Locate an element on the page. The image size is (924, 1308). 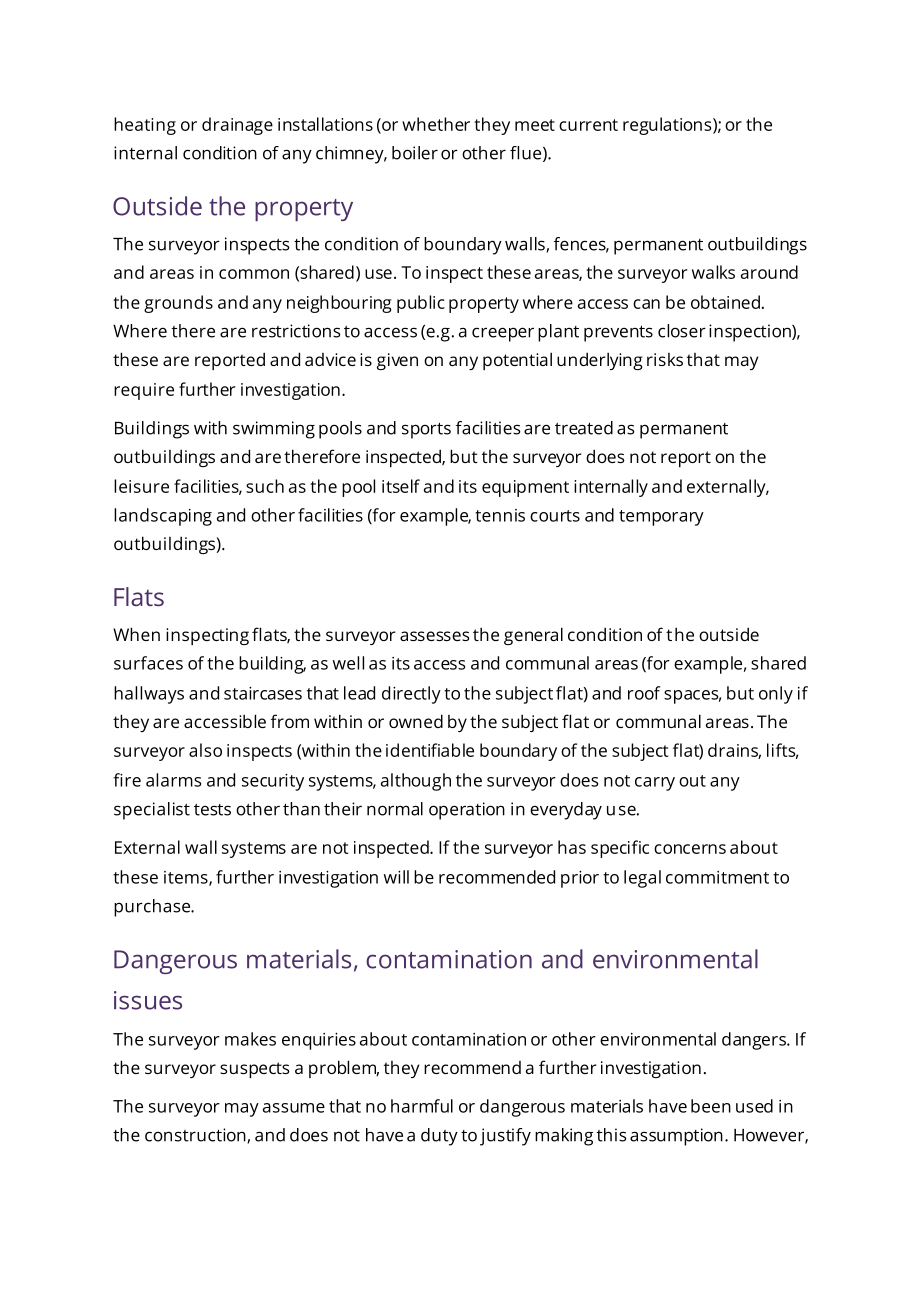
construction is located at coordinates (196, 1136).
